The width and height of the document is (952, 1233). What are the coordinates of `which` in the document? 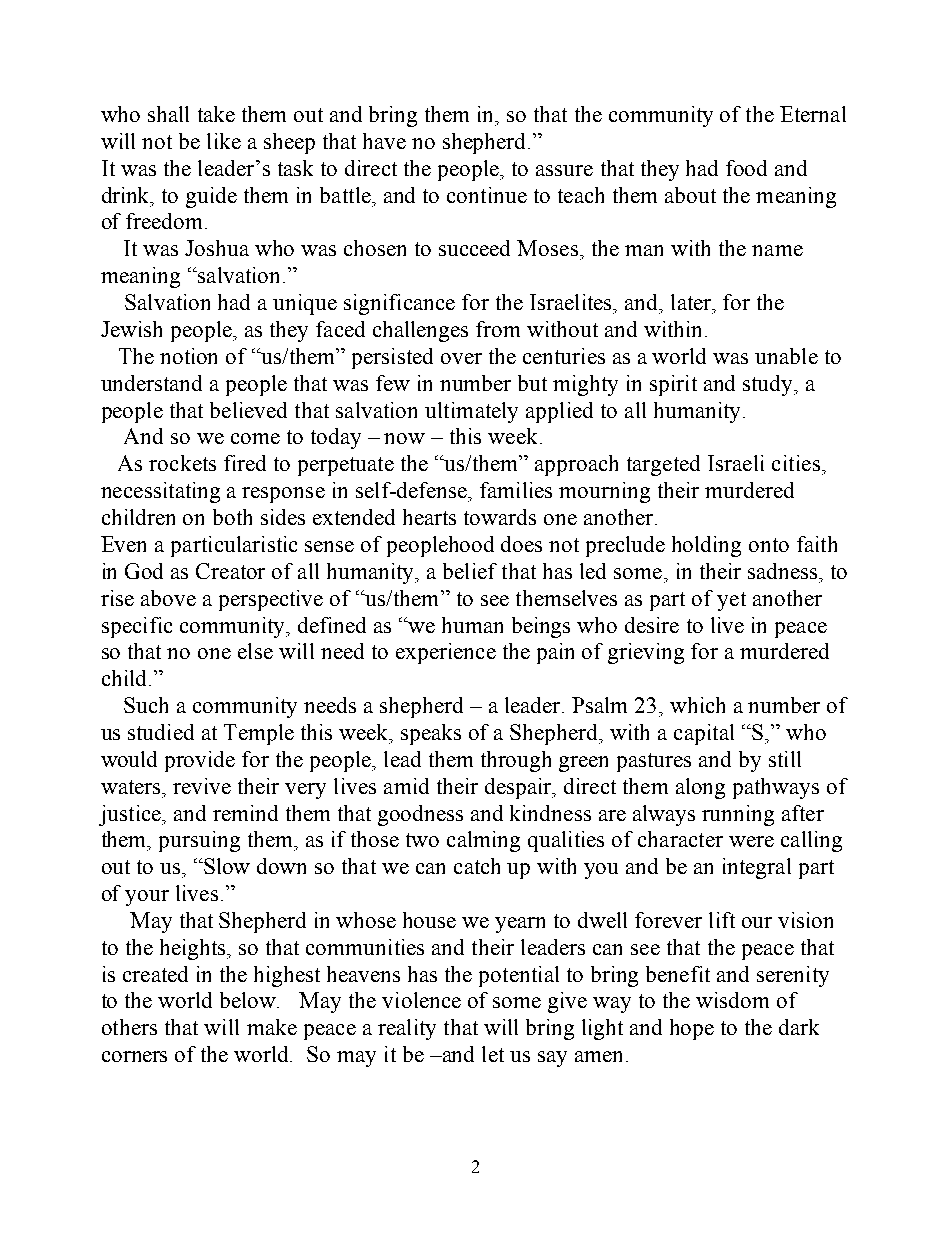 It's located at (697, 705).
